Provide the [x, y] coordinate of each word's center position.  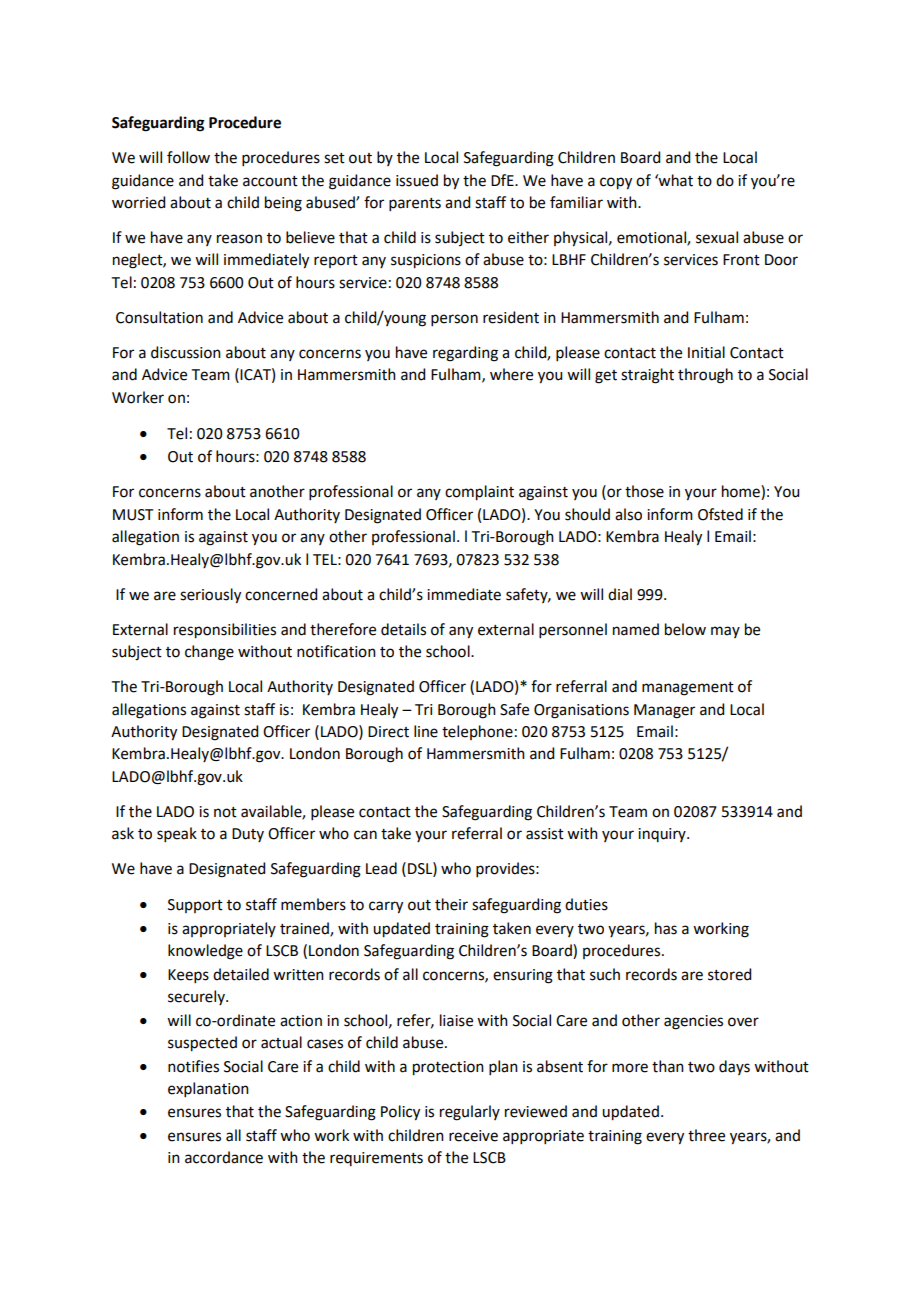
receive [473, 1136]
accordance [224, 1157]
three [706, 1135]
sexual [717, 237]
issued [417, 180]
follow [188, 157]
